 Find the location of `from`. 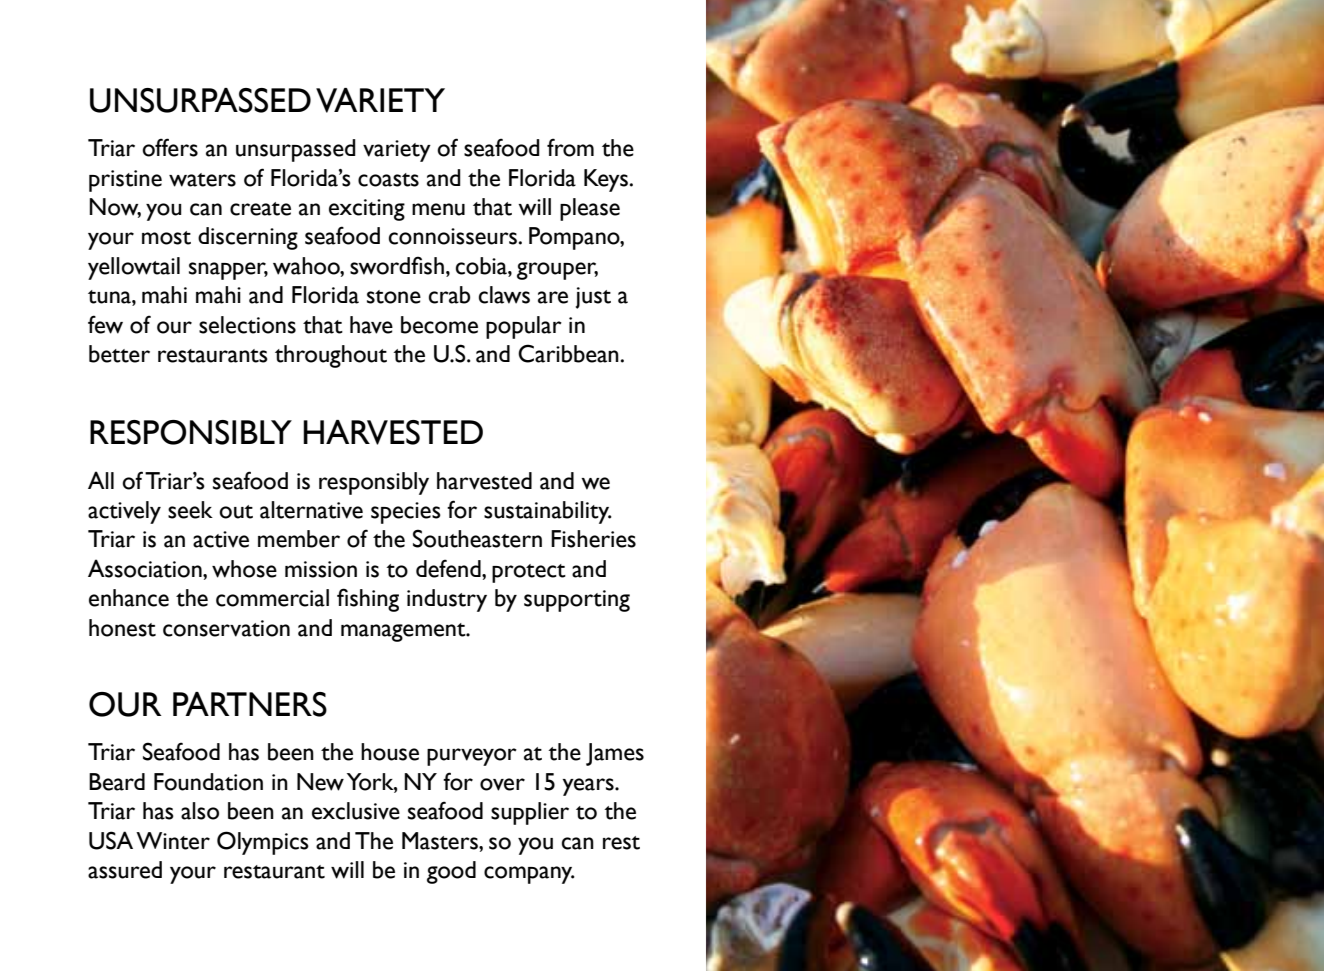

from is located at coordinates (570, 147).
